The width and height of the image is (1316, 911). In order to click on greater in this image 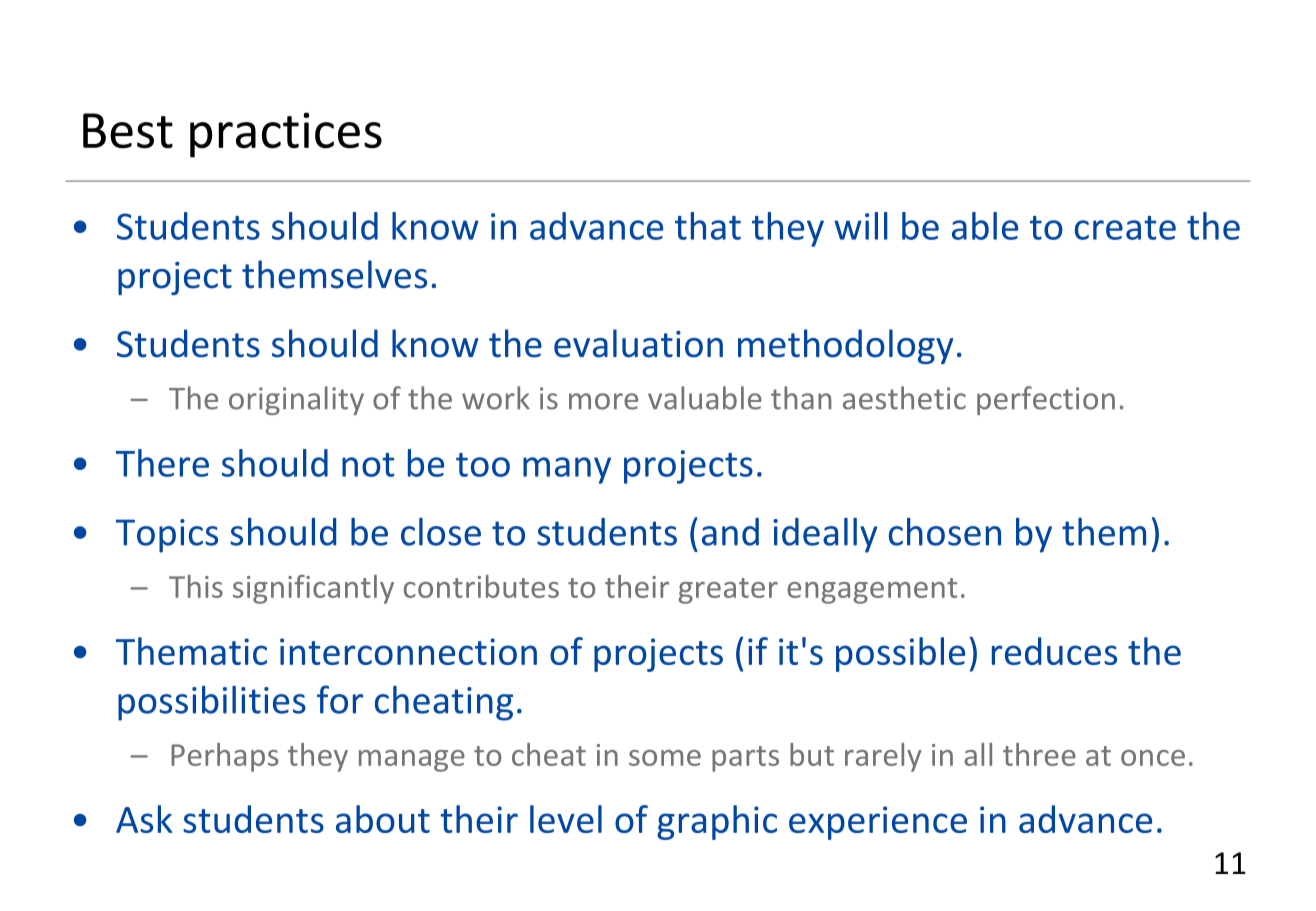, I will do `click(728, 591)`.
